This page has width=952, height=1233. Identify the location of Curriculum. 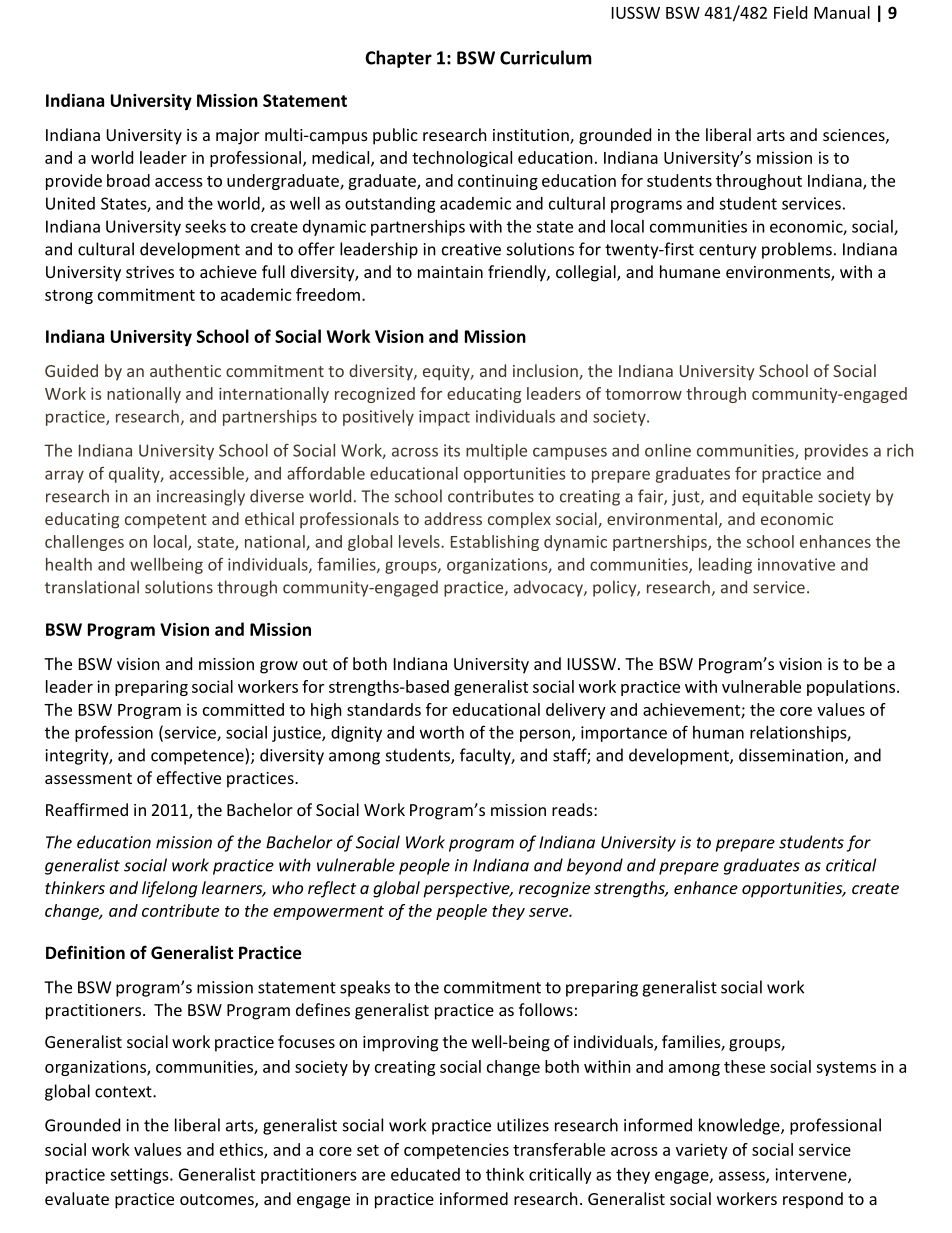
(546, 57).
